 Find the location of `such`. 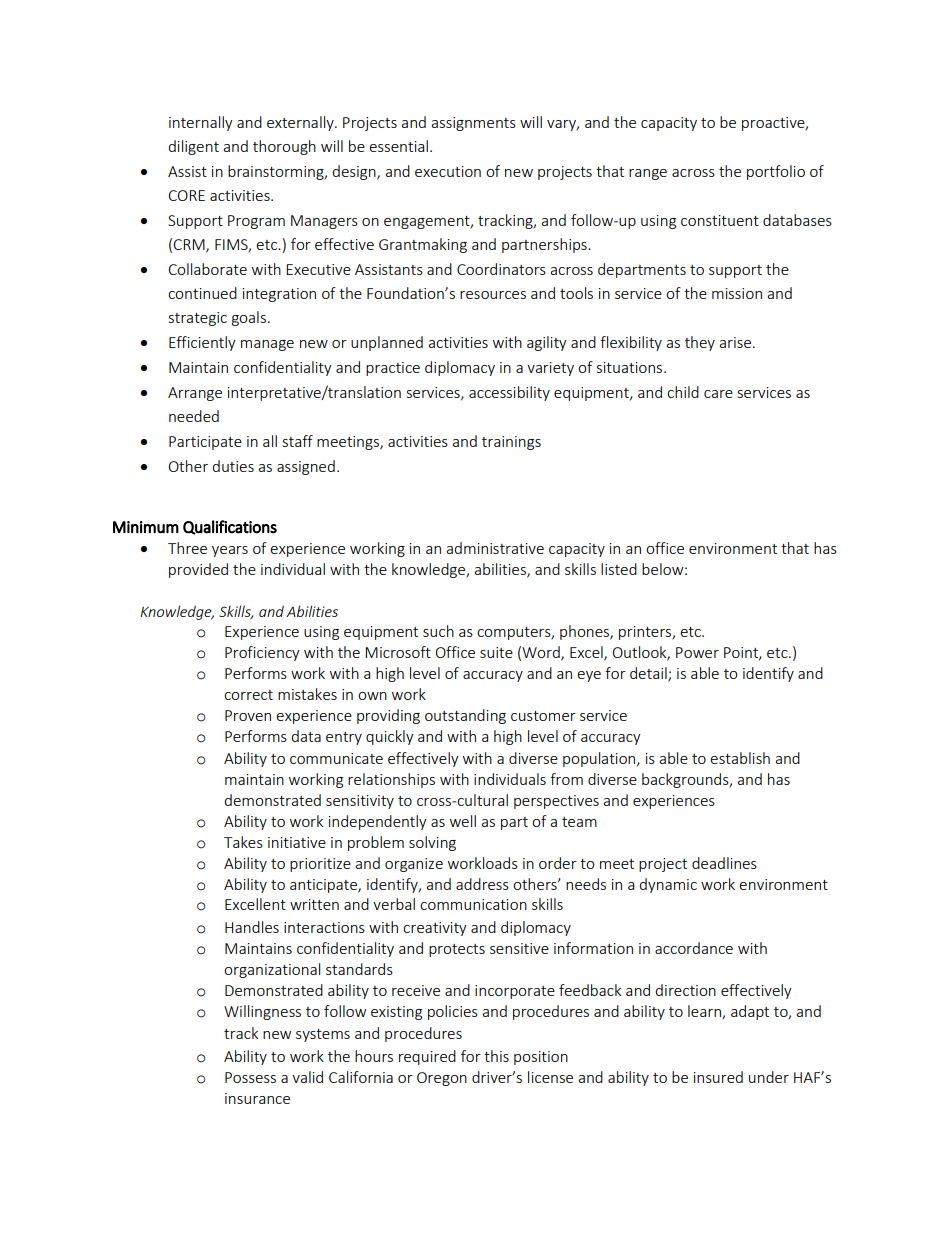

such is located at coordinates (438, 631).
